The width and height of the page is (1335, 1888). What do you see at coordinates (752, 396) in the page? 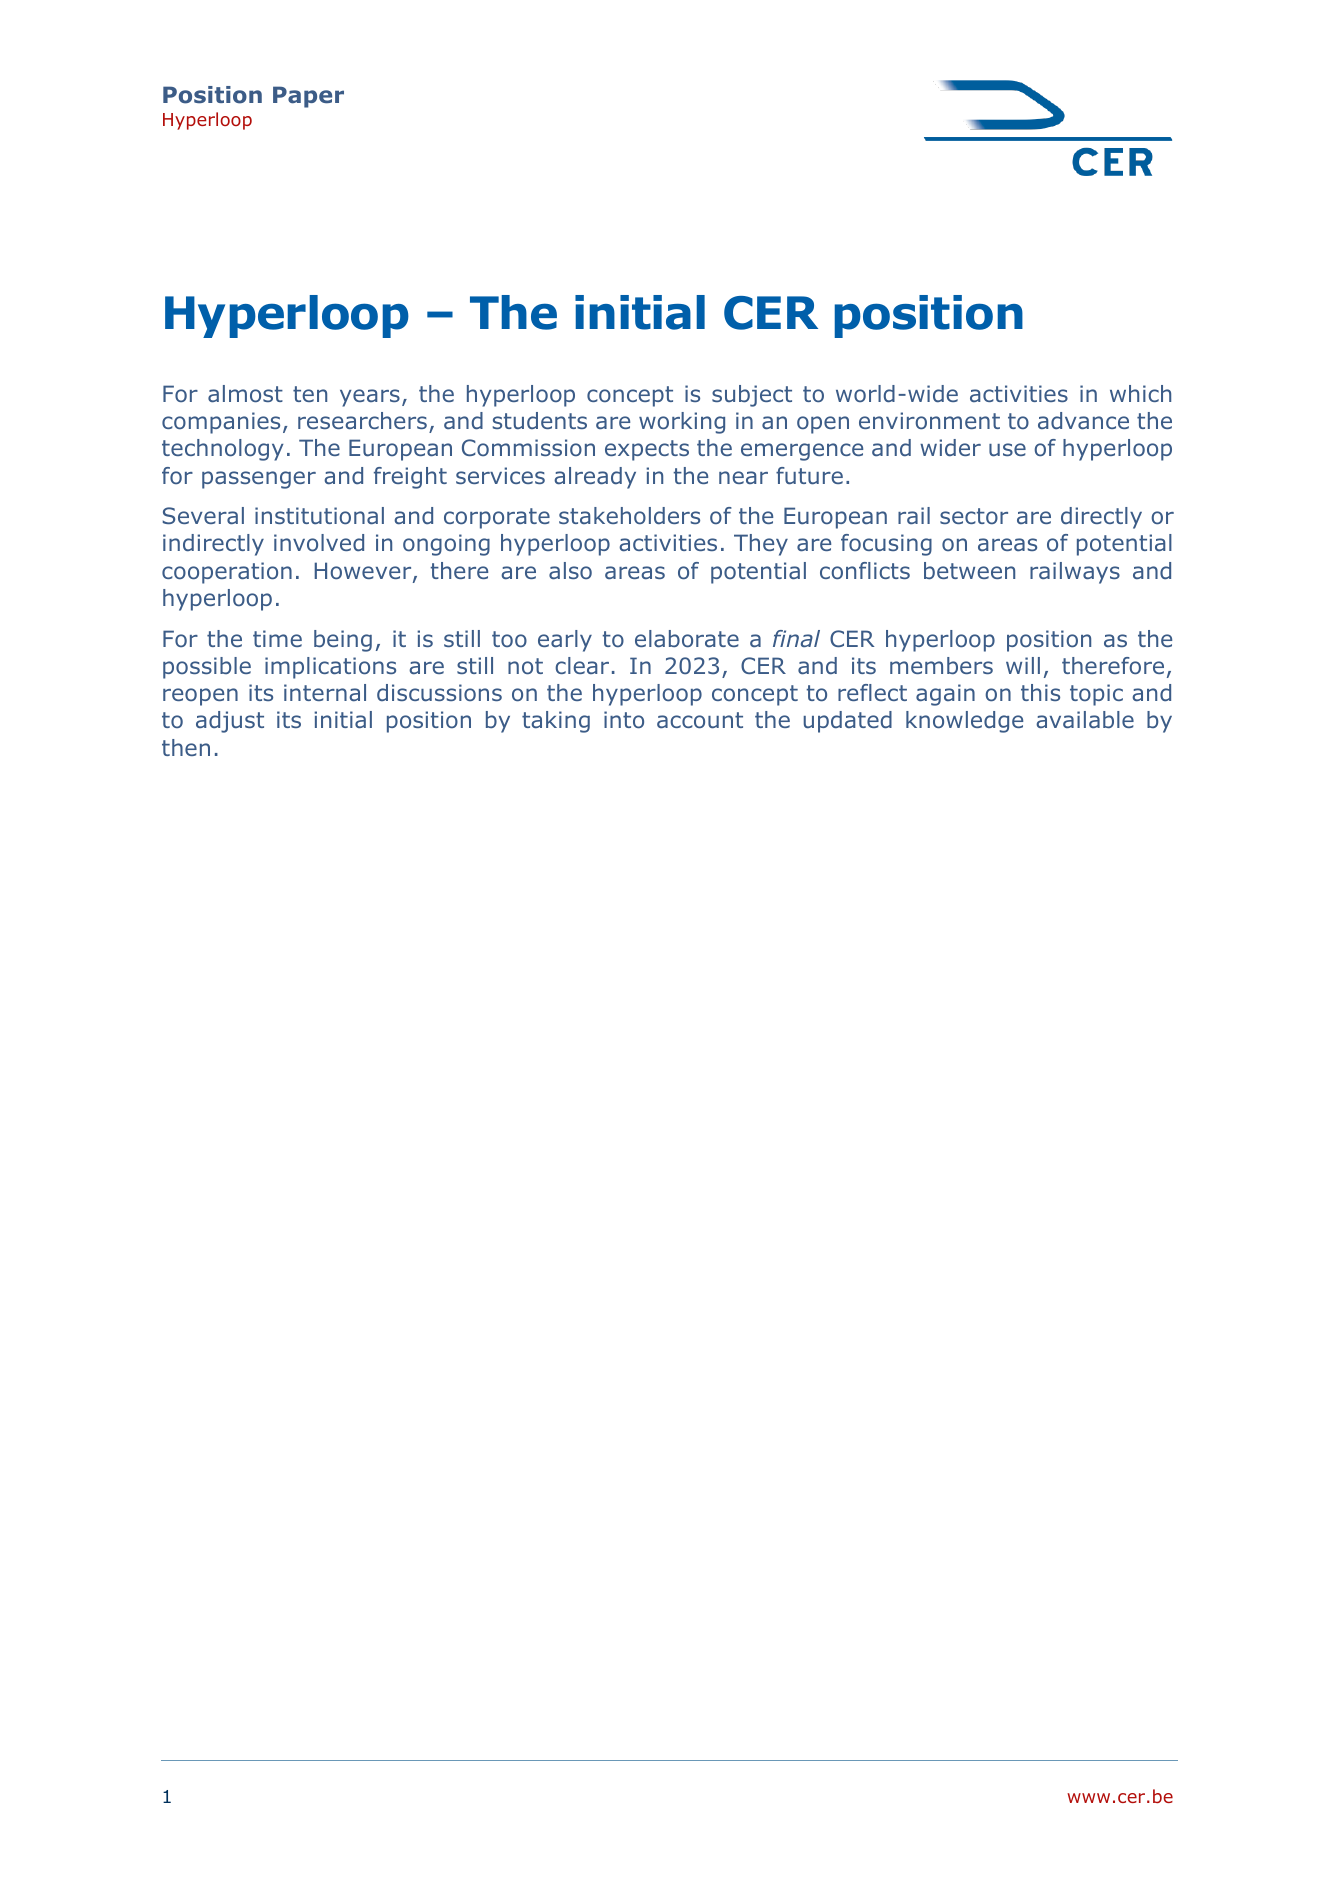
I see `subject` at bounding box center [752, 396].
